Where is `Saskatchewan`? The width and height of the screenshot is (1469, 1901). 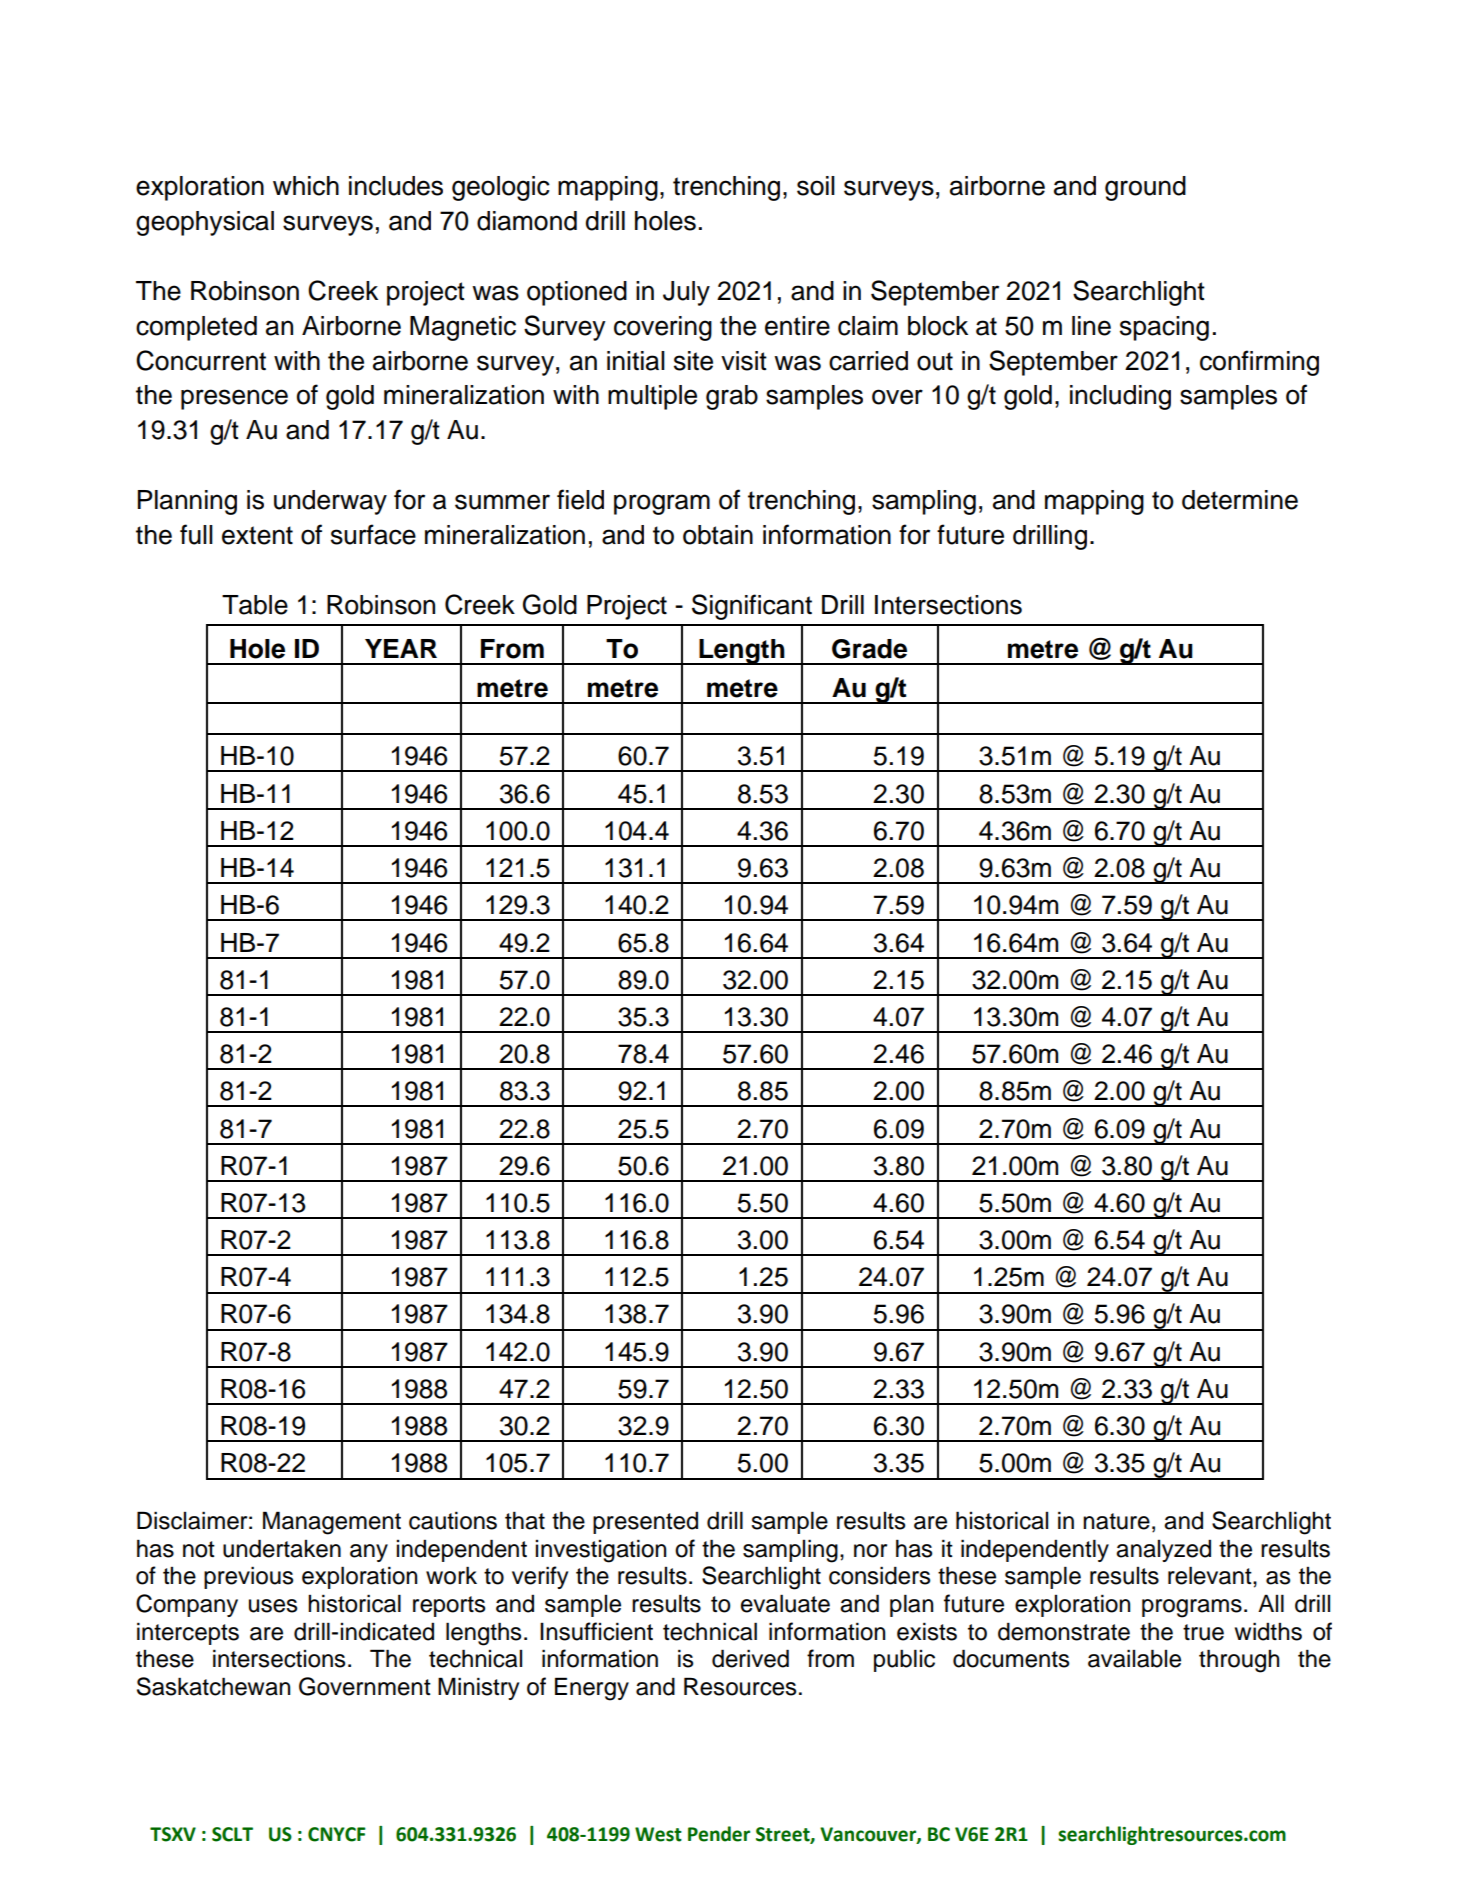 Saskatchewan is located at coordinates (213, 1686).
